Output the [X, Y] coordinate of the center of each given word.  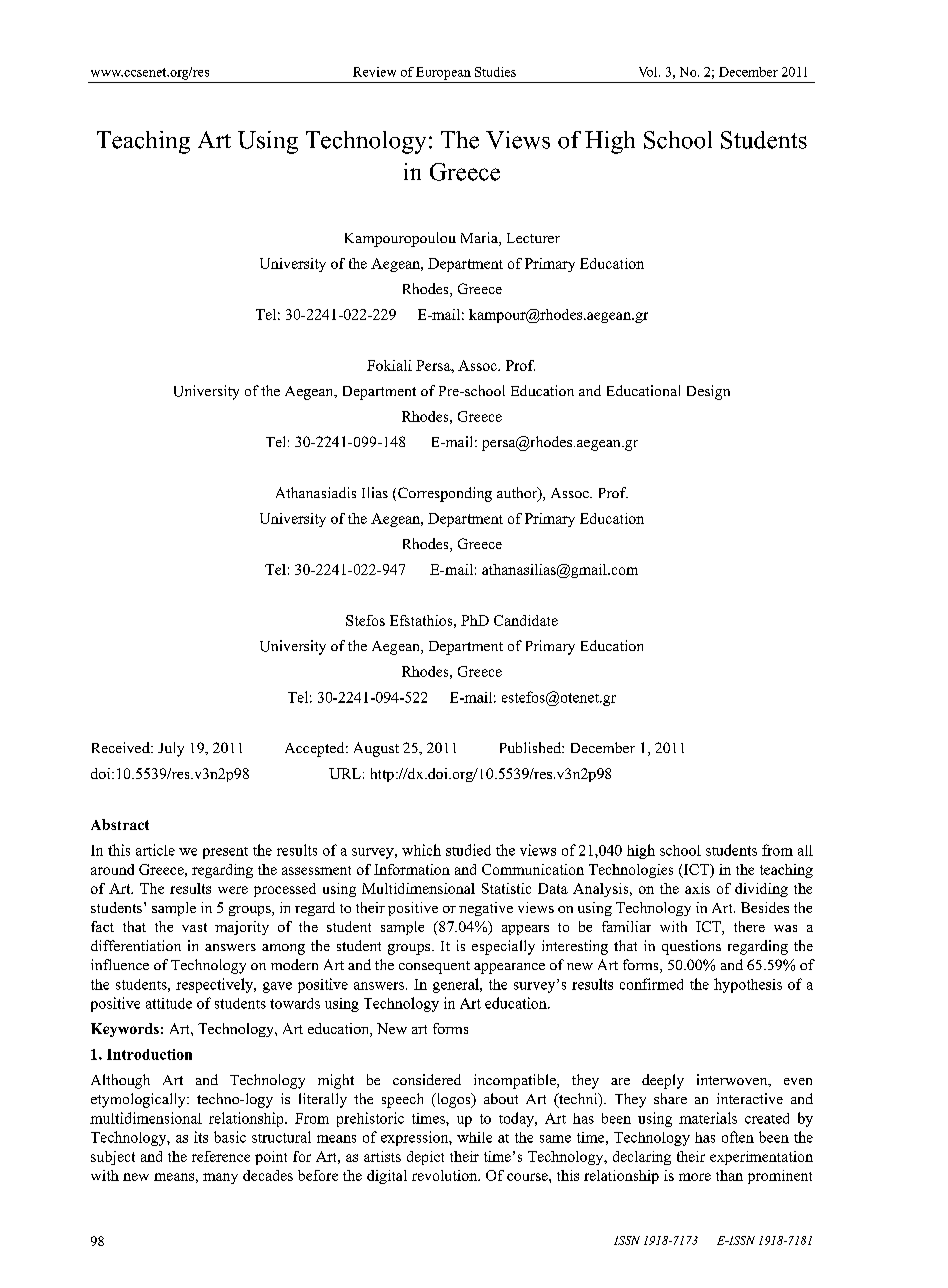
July [171, 749]
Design [708, 392]
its [201, 1137]
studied [468, 850]
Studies [495, 72]
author [518, 494]
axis [697, 888]
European [443, 73]
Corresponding [445, 494]
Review [374, 72]
